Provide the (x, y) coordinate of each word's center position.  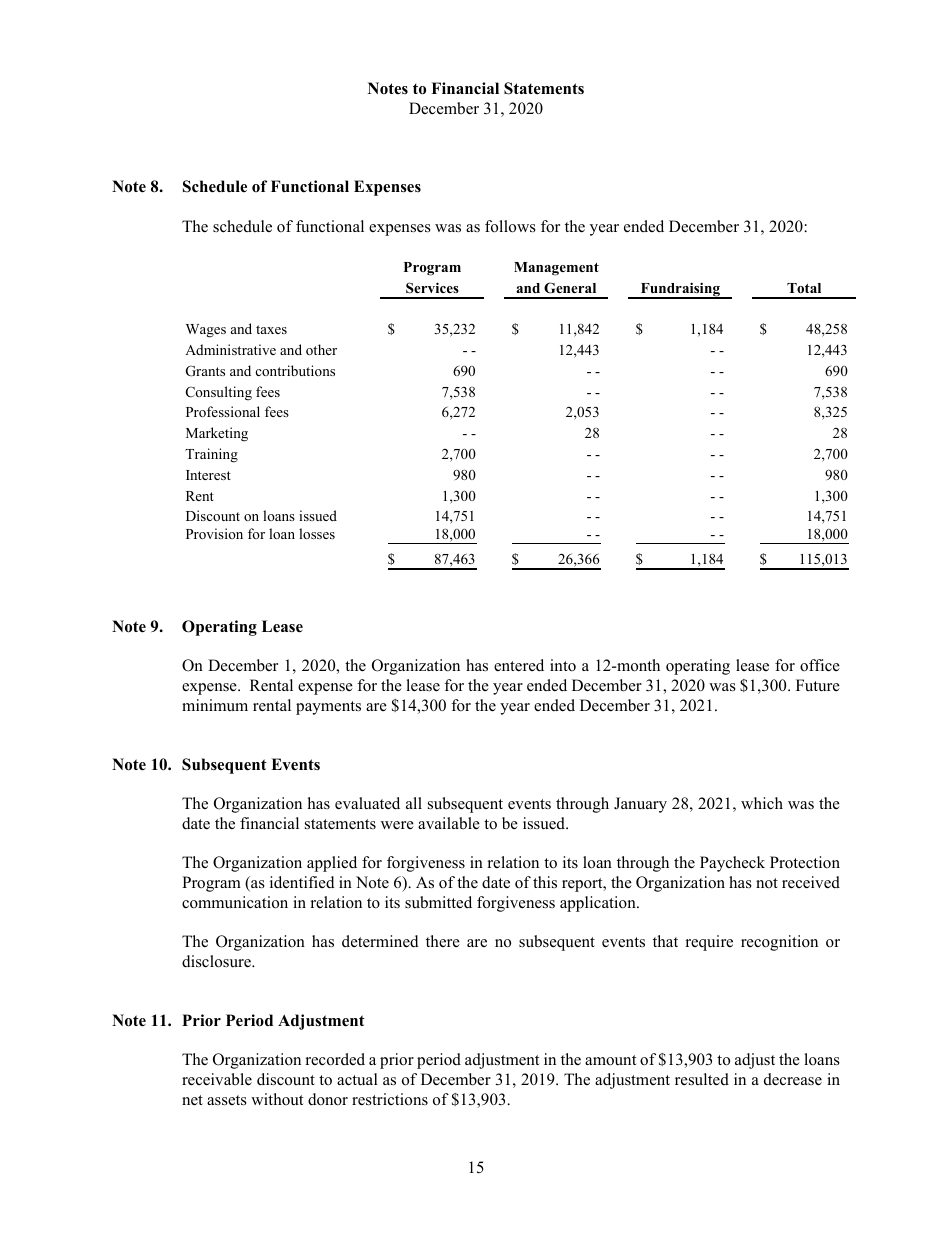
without (277, 1099)
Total (804, 288)
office (820, 665)
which (762, 803)
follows (510, 226)
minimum (215, 705)
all (414, 803)
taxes (271, 329)
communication (235, 902)
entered (519, 665)
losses (317, 533)
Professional (223, 411)
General (570, 288)
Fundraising (680, 290)
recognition (779, 943)
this (545, 882)
